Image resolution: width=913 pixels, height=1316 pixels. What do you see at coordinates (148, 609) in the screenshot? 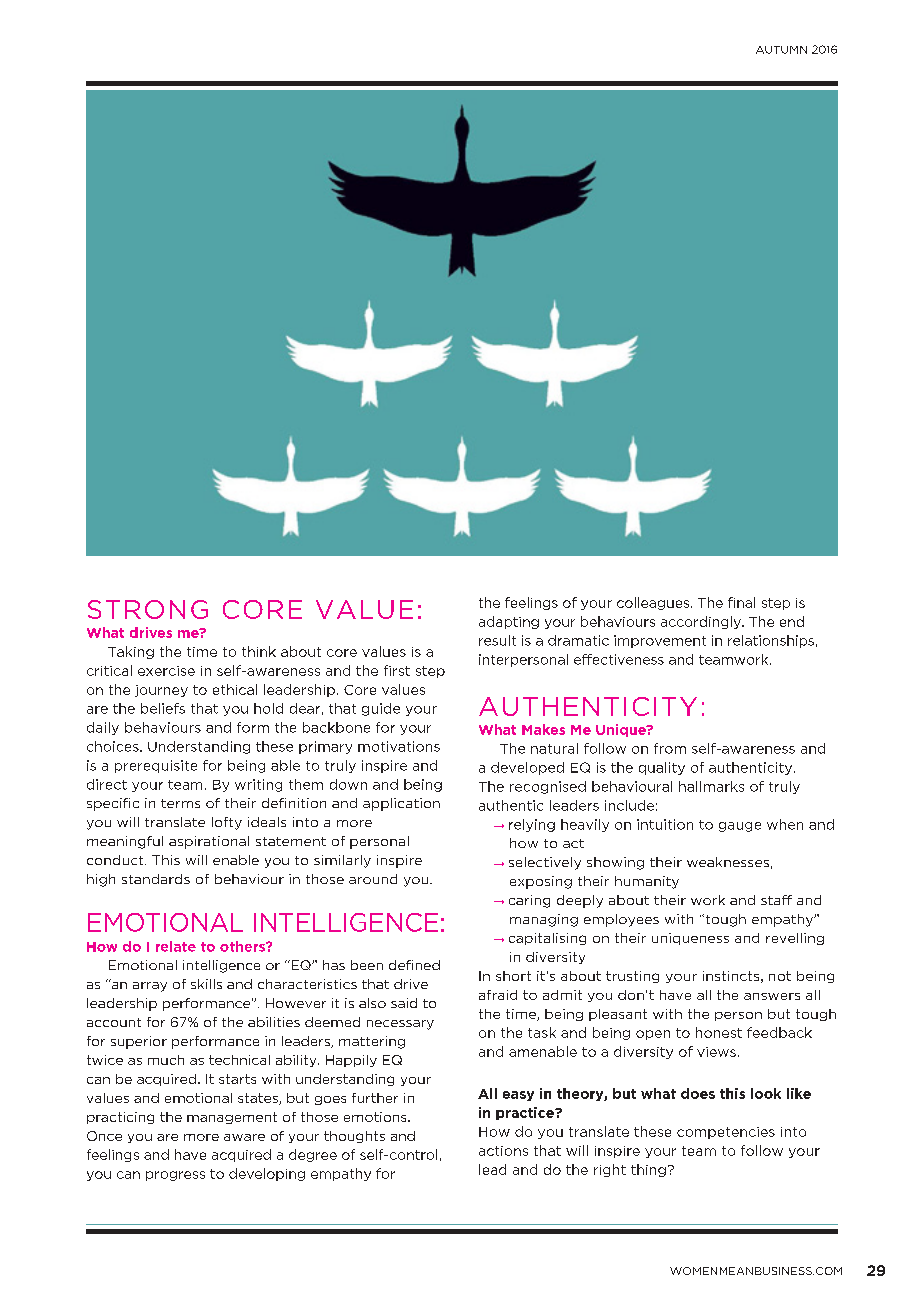
I see `STRONG` at bounding box center [148, 609].
